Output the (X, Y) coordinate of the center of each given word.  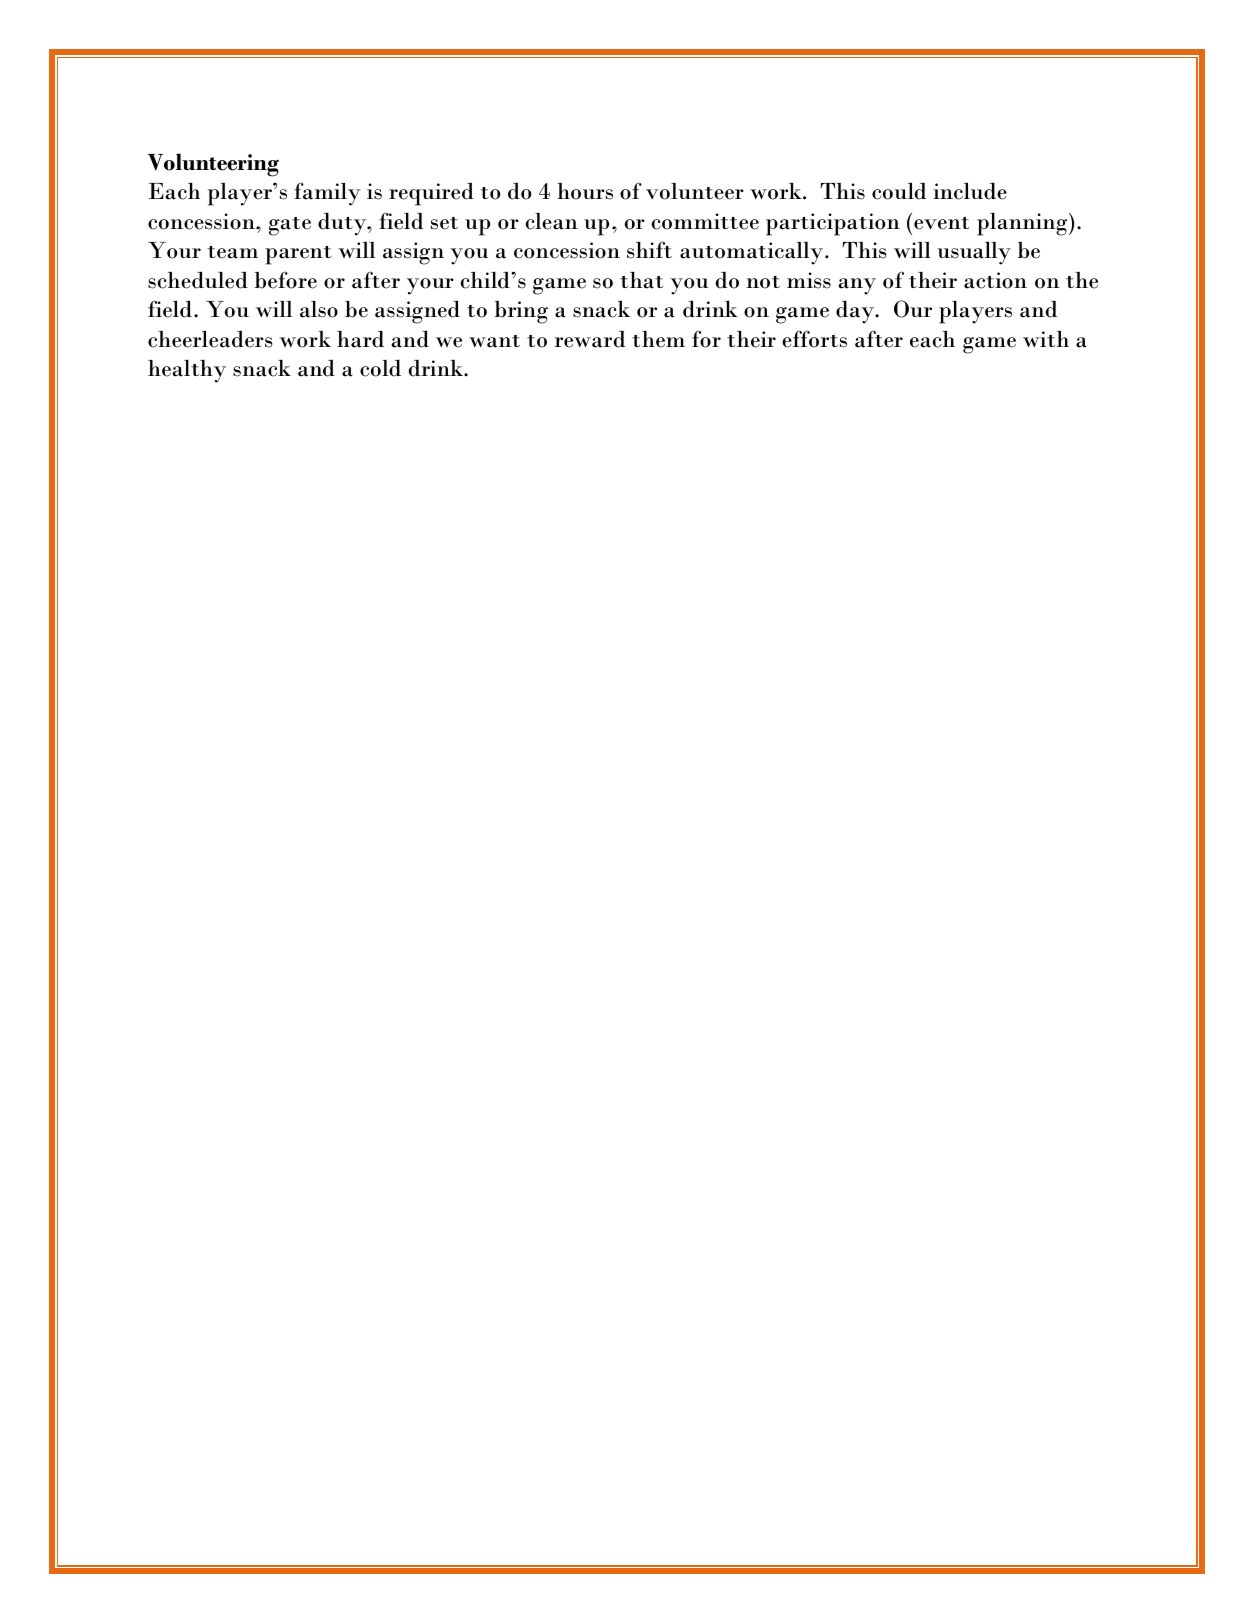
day (856, 312)
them (658, 339)
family (327, 194)
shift (649, 250)
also (319, 309)
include (970, 191)
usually (974, 253)
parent (298, 255)
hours (585, 191)
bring (521, 312)
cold (380, 368)
